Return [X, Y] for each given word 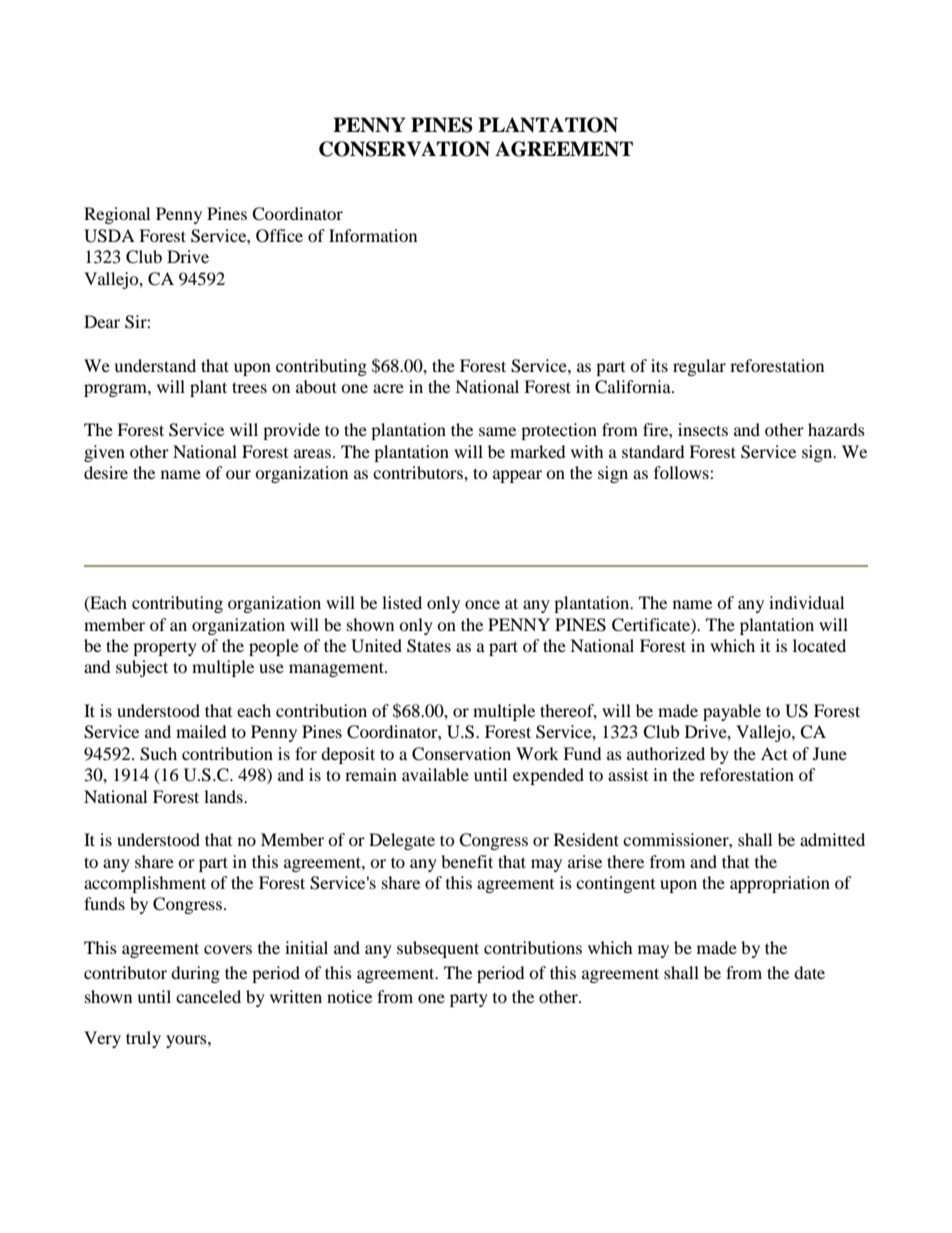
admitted [832, 839]
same [497, 431]
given [104, 453]
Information [373, 235]
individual [806, 602]
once [482, 604]
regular [699, 367]
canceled [208, 996]
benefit [467, 861]
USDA [109, 236]
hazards [836, 429]
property [165, 649]
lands [224, 796]
